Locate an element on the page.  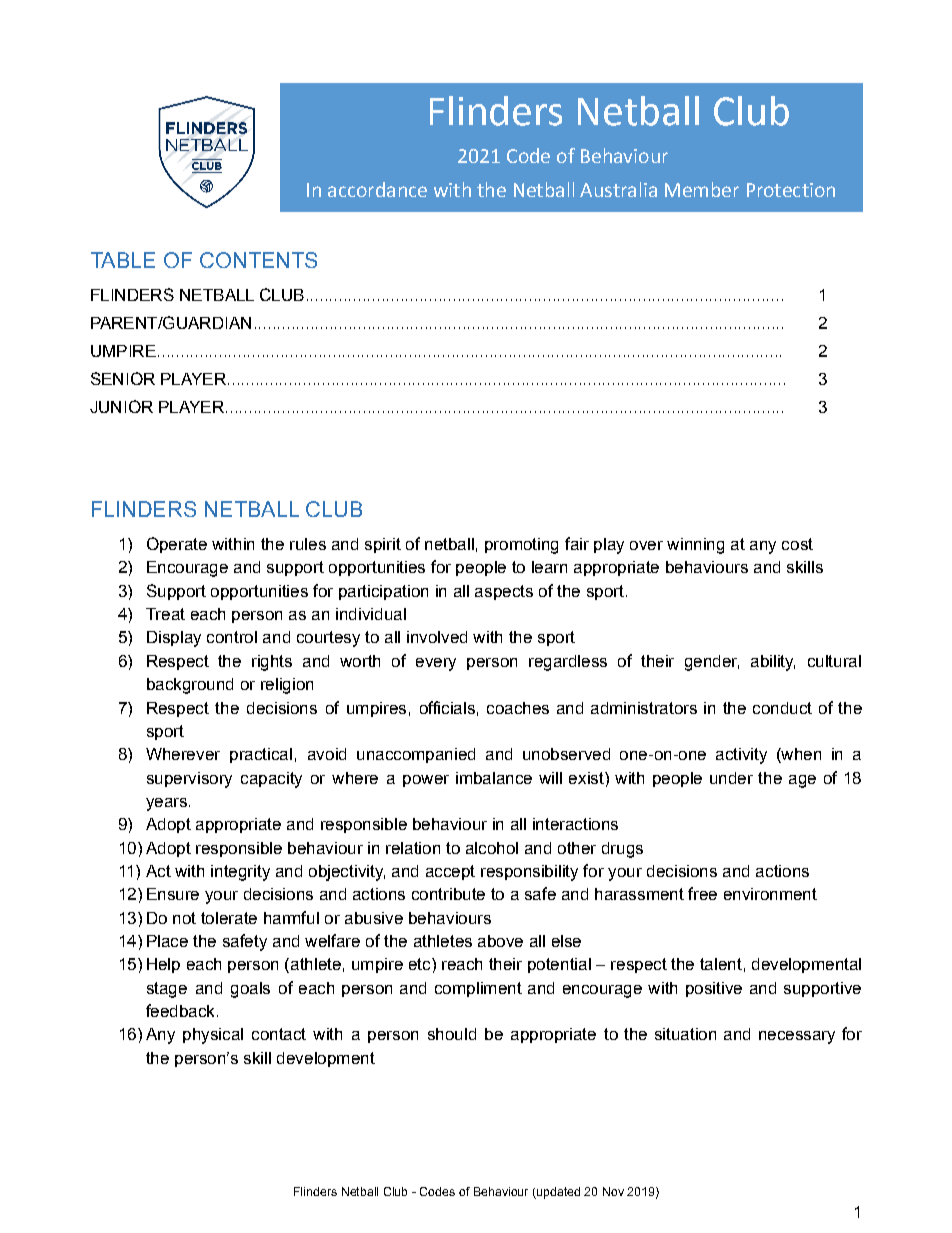
background is located at coordinates (190, 686).
